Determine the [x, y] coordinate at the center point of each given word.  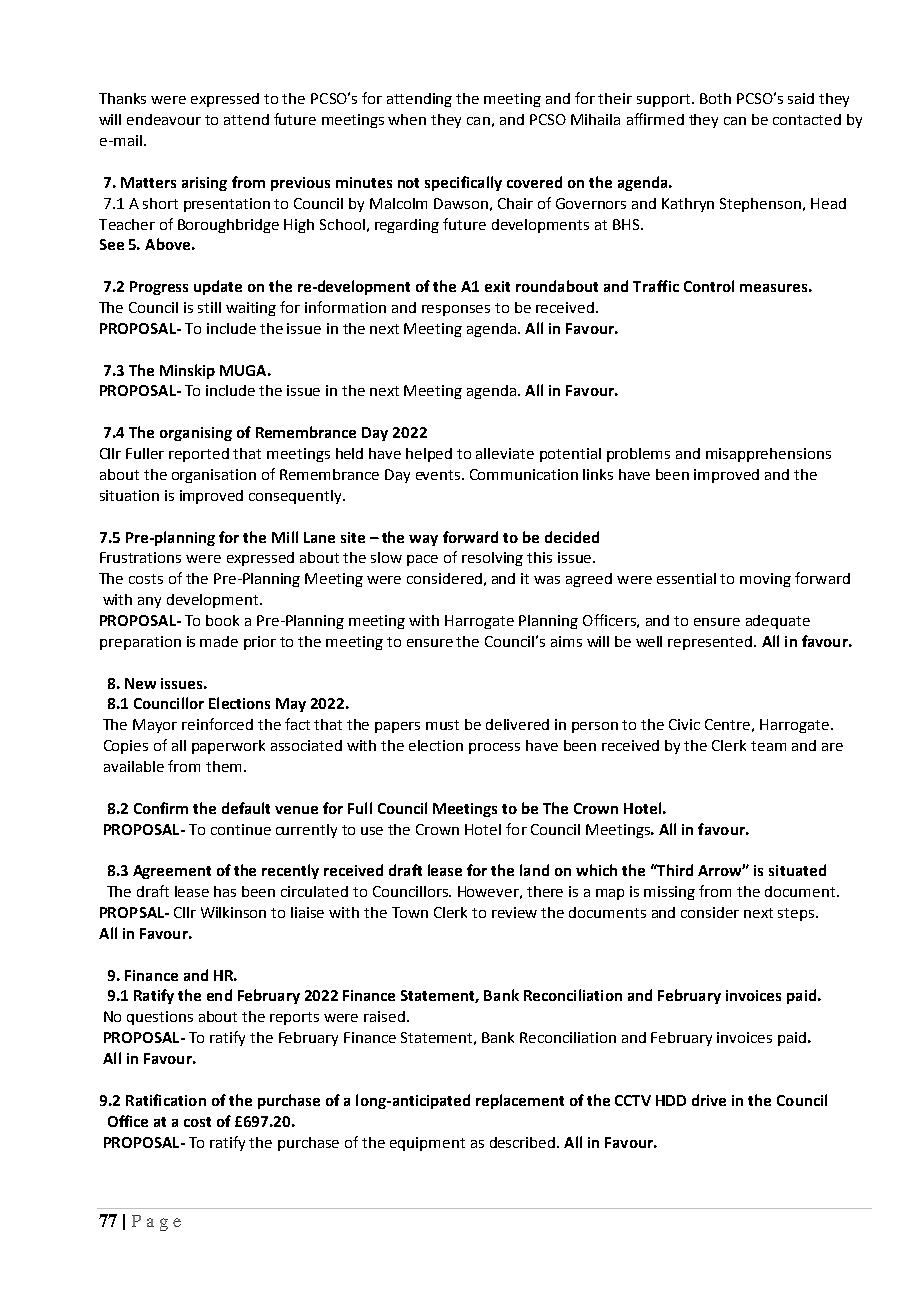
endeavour [164, 119]
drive [709, 1100]
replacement [520, 1101]
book [222, 620]
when [407, 119]
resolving [492, 559]
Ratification [166, 1100]
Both [715, 98]
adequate [778, 622]
